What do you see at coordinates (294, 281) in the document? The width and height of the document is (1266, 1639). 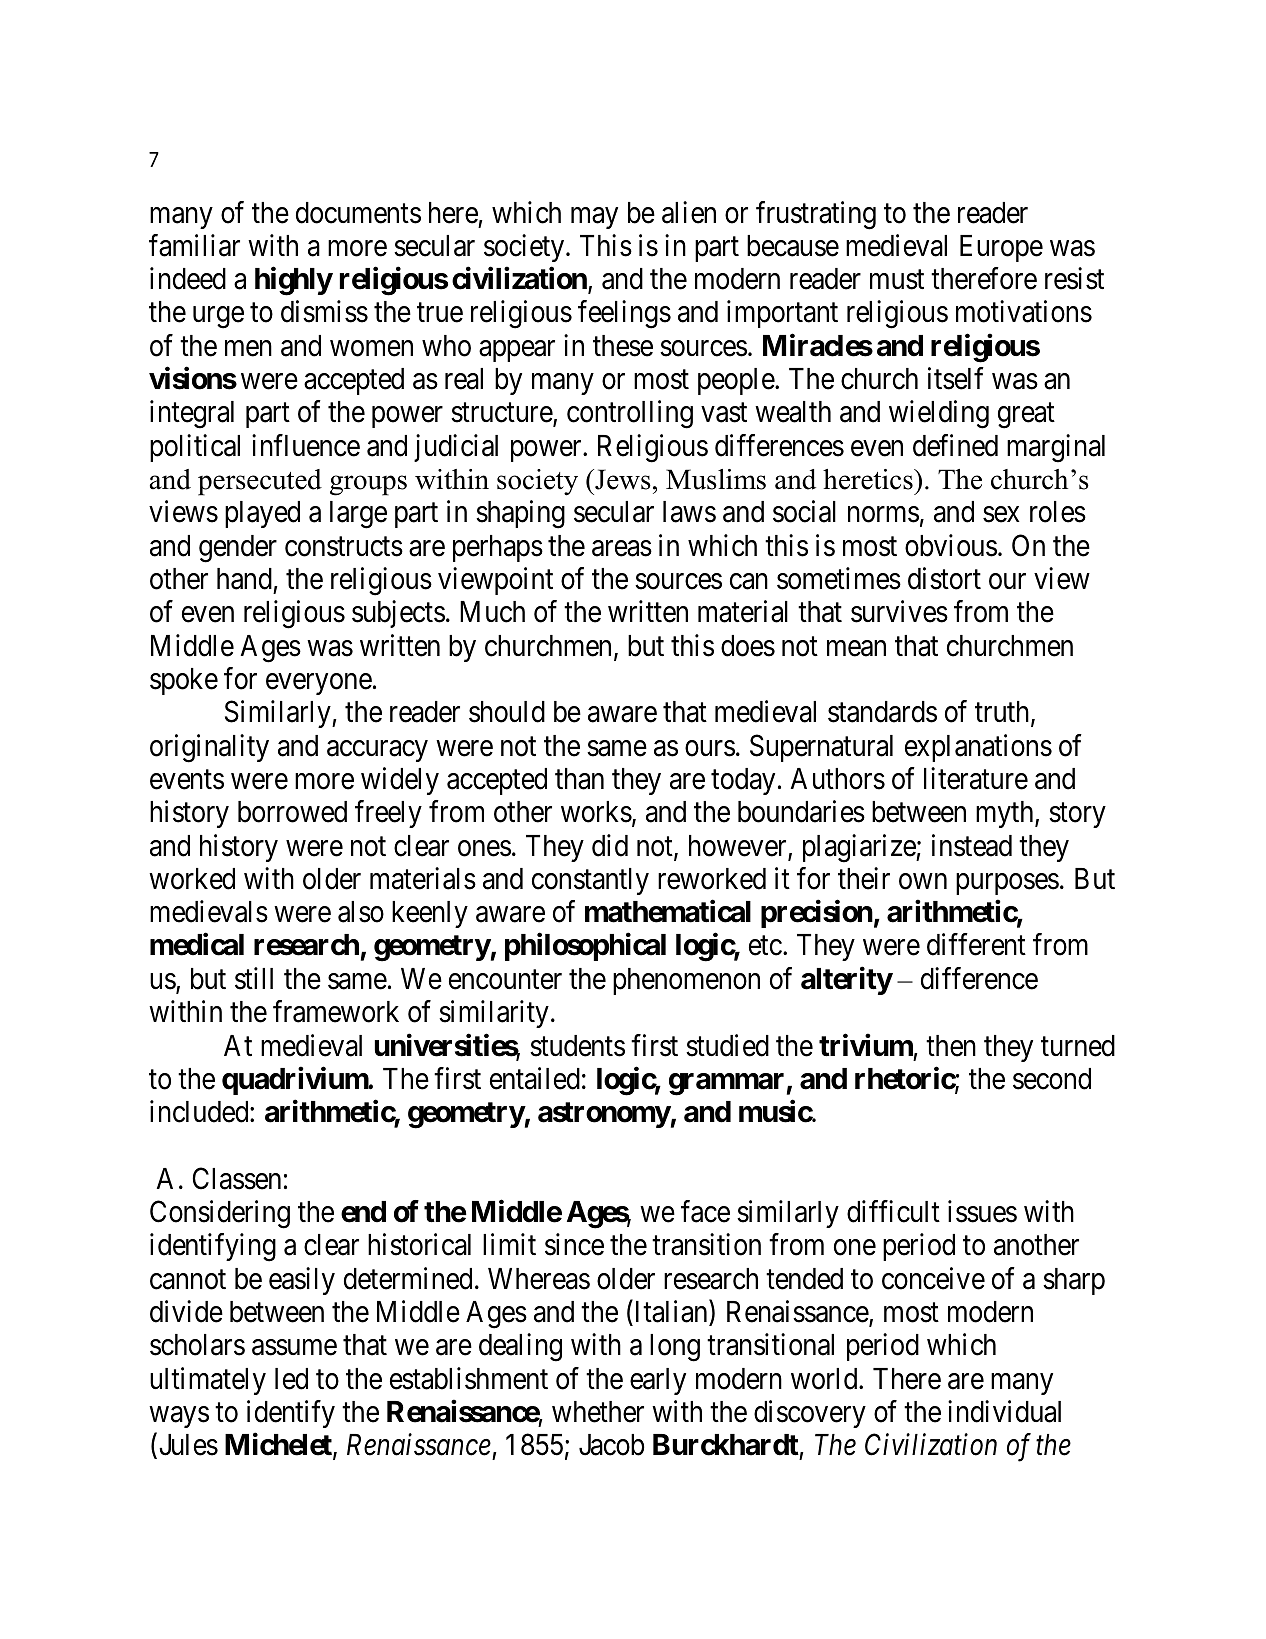 I see `highly` at bounding box center [294, 281].
